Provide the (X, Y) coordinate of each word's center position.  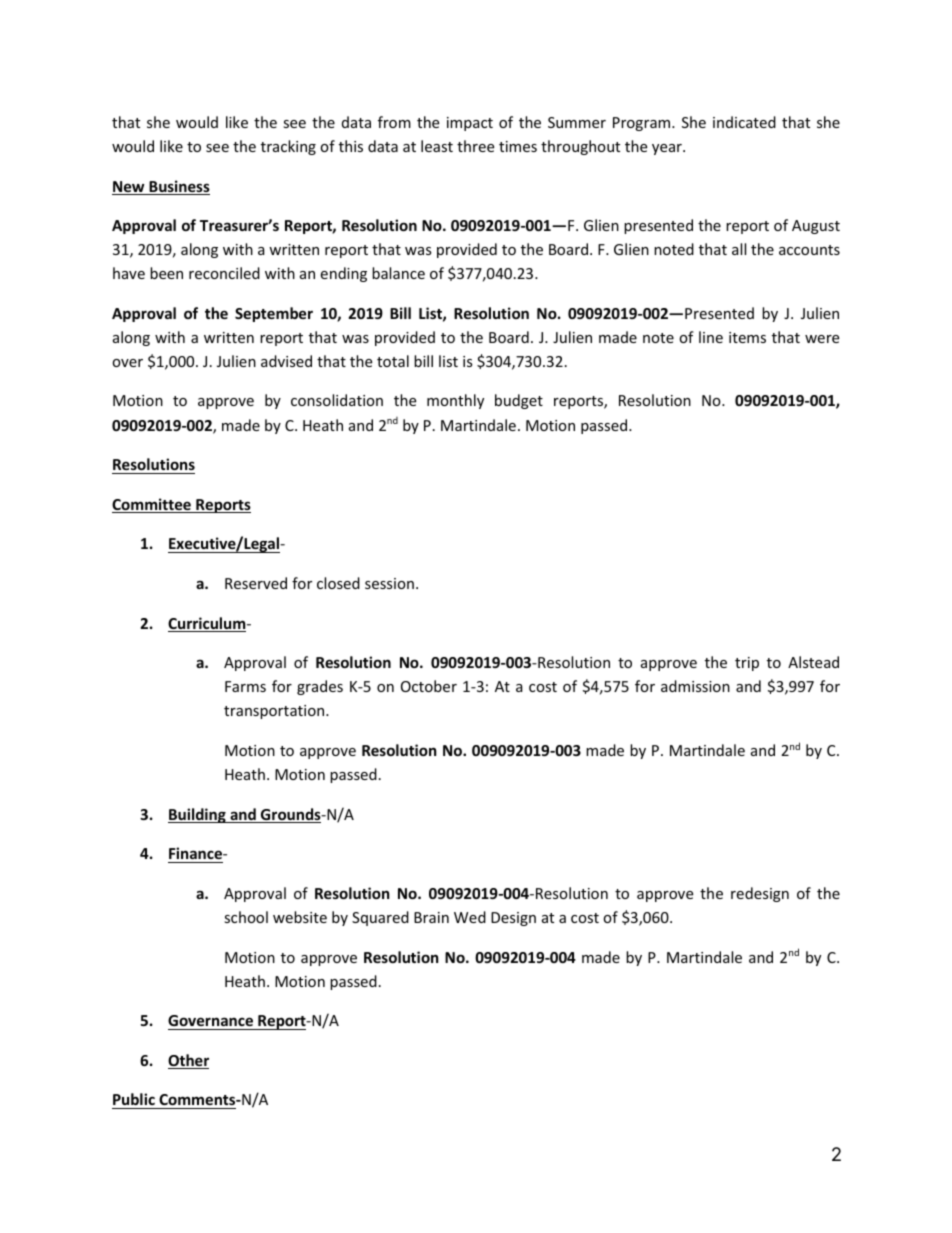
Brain (431, 917)
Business (178, 187)
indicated (744, 122)
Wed (470, 917)
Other (188, 1061)
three (475, 146)
